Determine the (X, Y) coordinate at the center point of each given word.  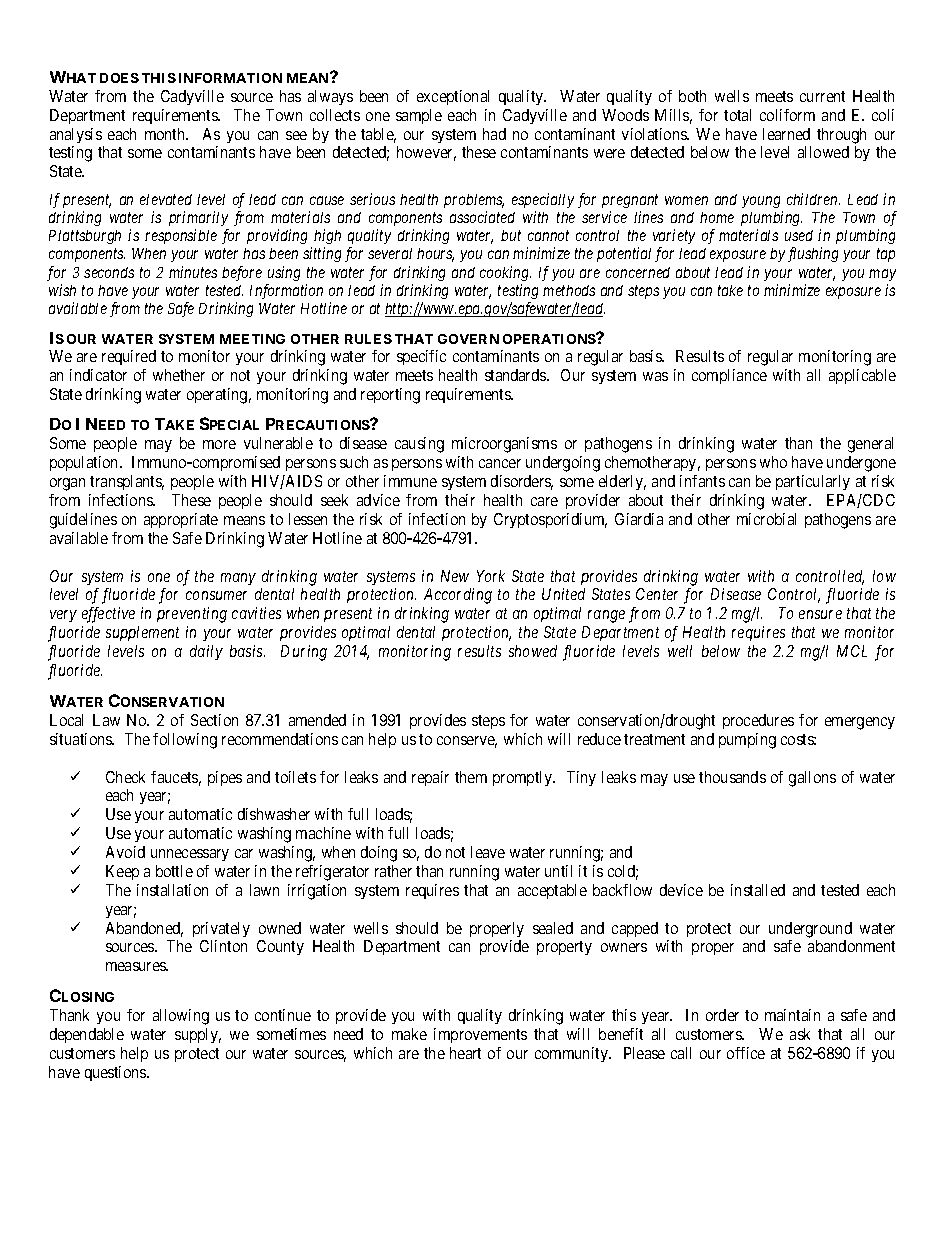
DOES (119, 78)
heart (465, 1053)
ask (800, 1034)
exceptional (453, 97)
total (737, 115)
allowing (181, 1017)
